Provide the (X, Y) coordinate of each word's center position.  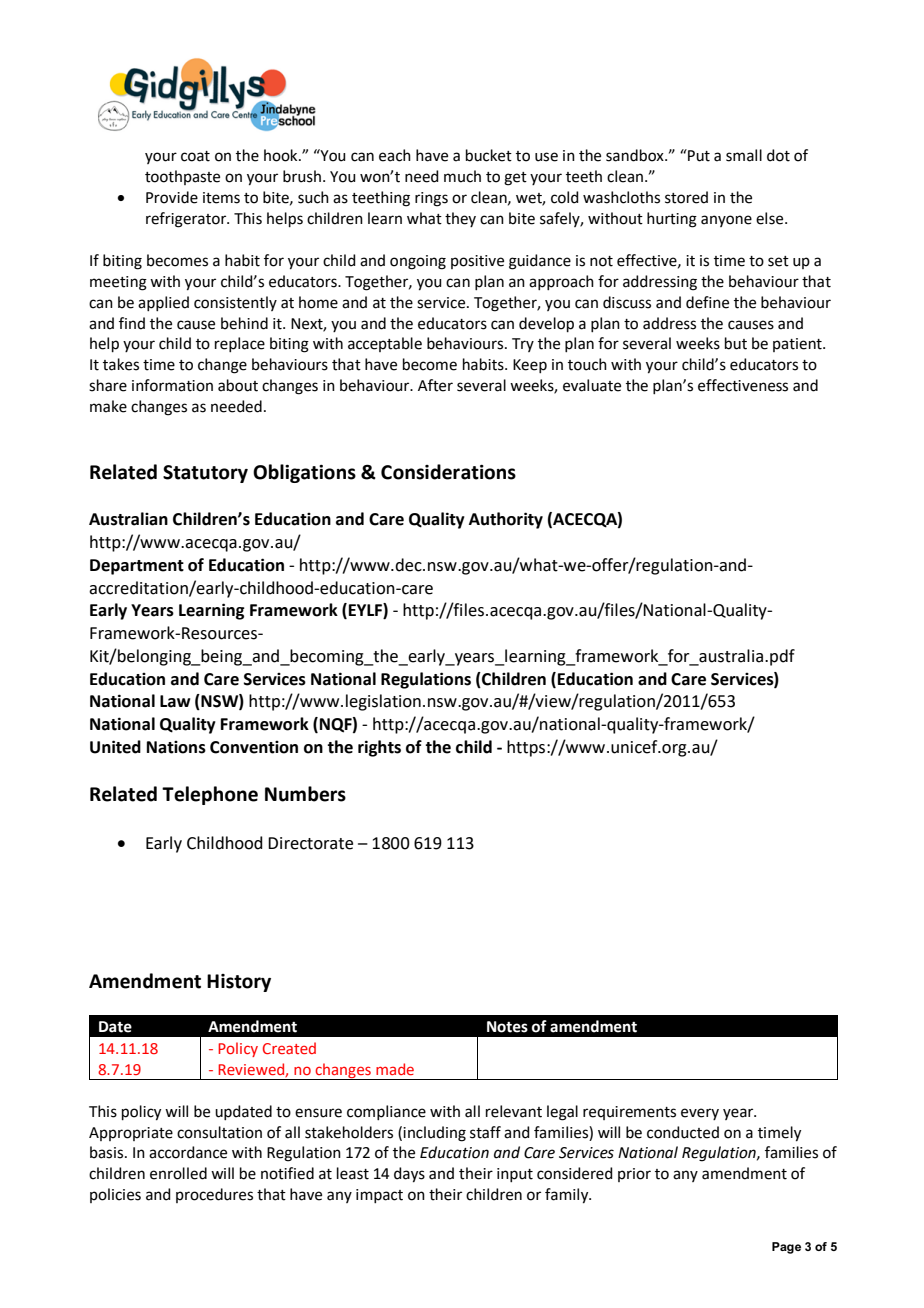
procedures (214, 1195)
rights (379, 748)
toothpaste (182, 177)
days (409, 1175)
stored (686, 197)
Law (175, 701)
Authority (506, 520)
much (462, 176)
